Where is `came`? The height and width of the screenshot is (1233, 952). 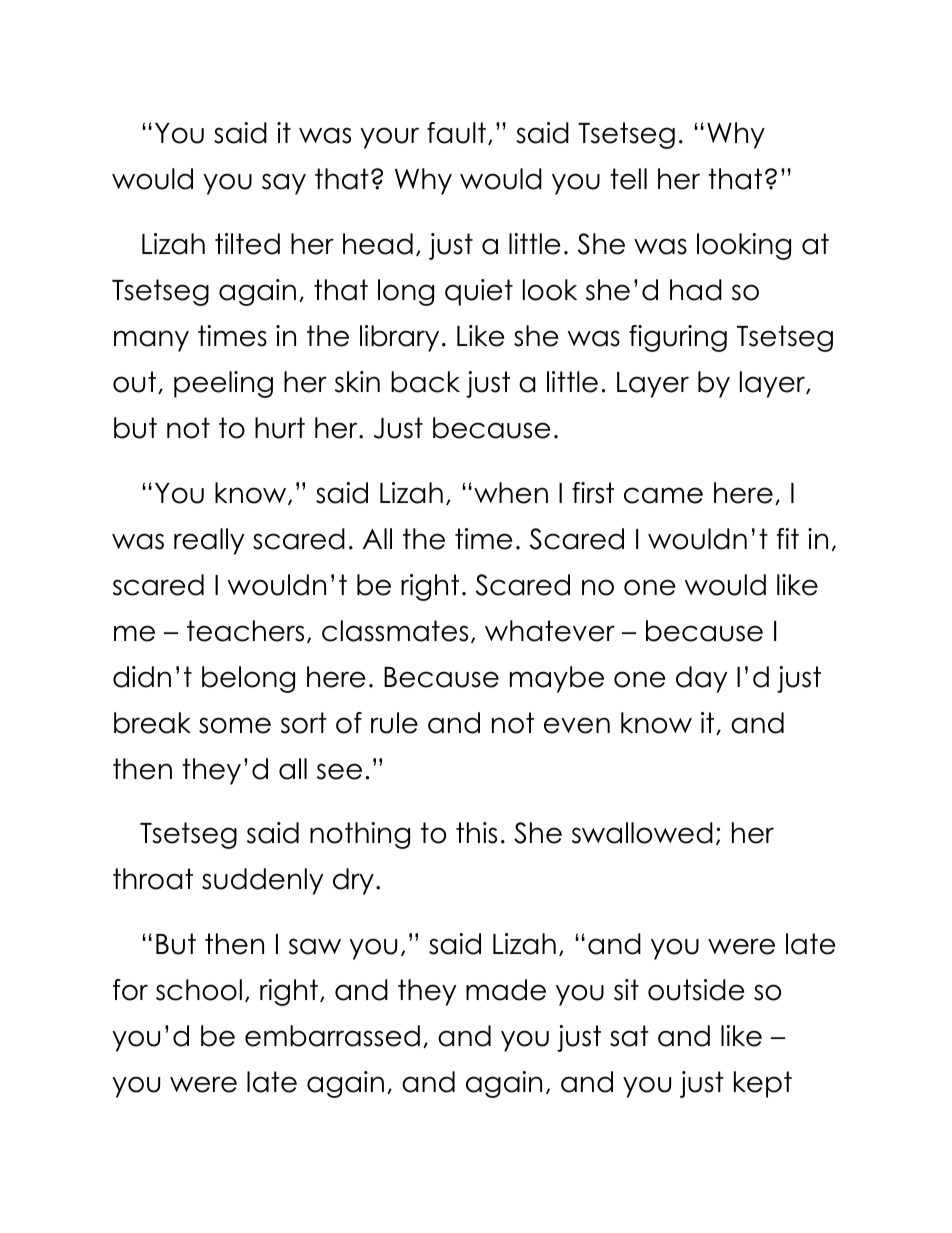
came is located at coordinates (663, 495).
